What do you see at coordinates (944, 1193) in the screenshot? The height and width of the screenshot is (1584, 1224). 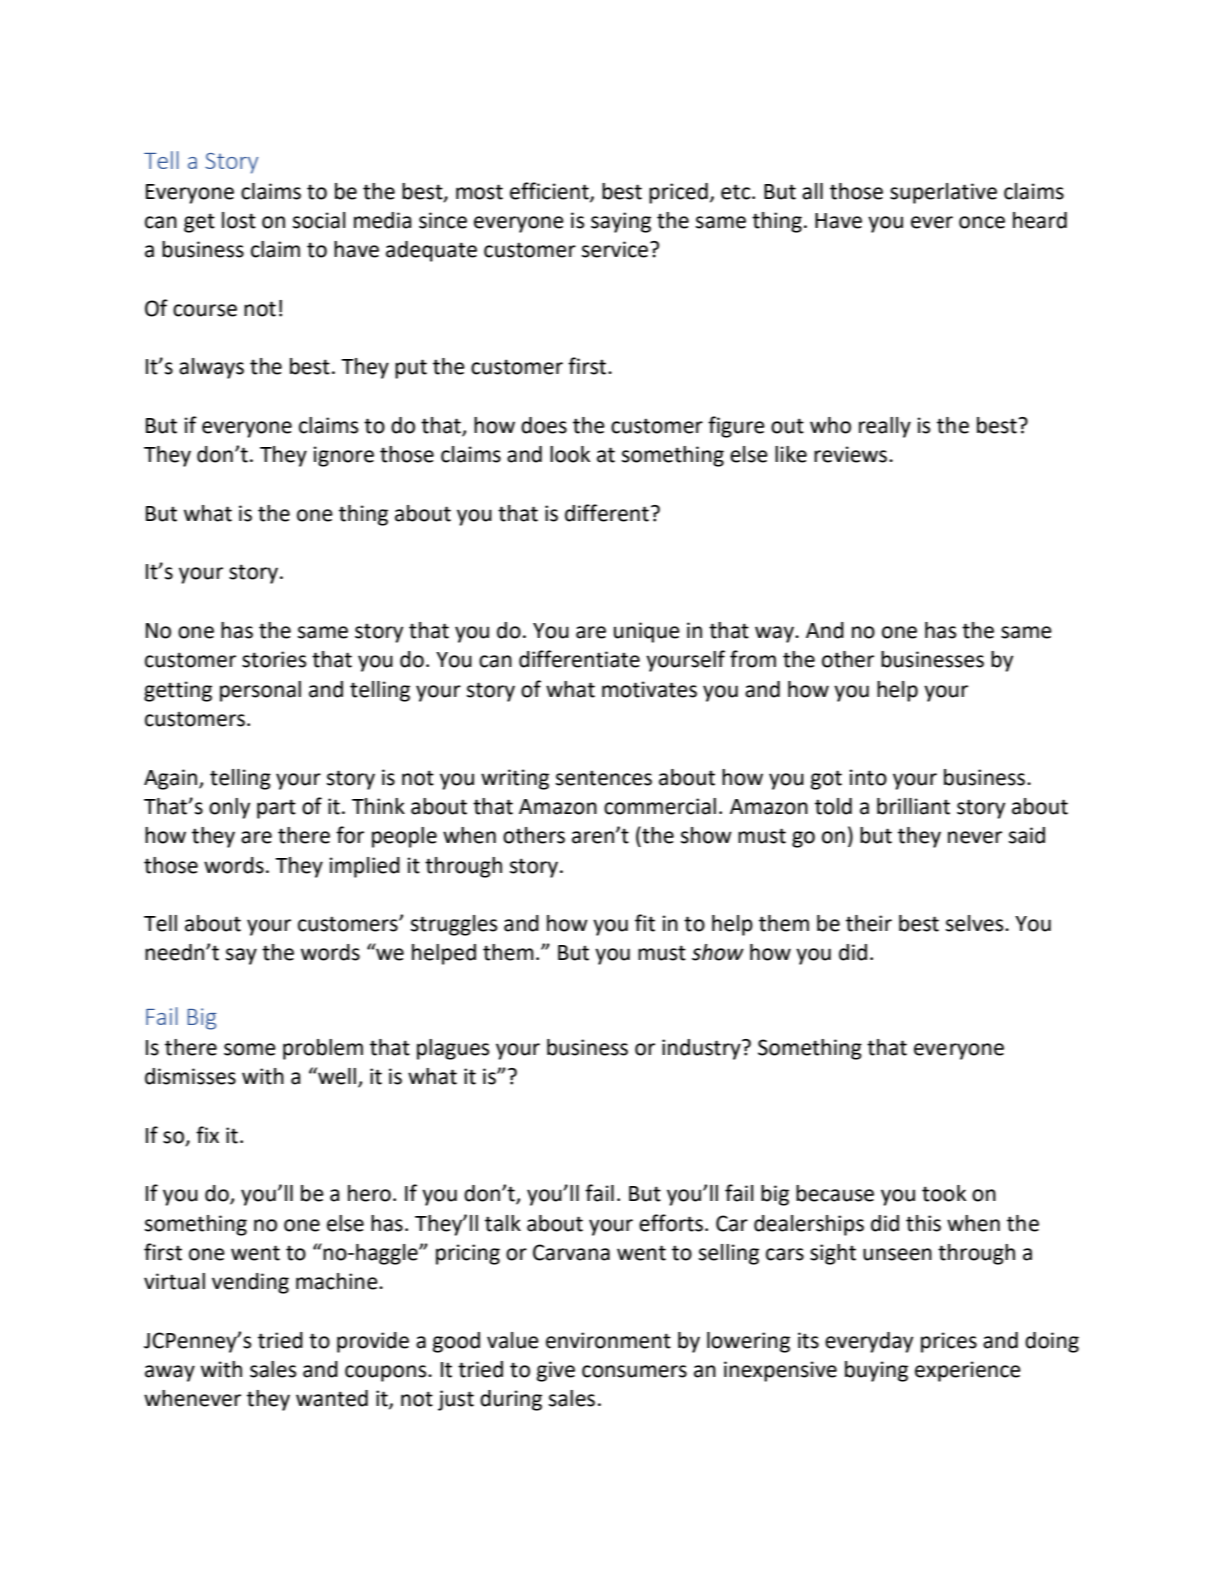 I see `took` at bounding box center [944, 1193].
